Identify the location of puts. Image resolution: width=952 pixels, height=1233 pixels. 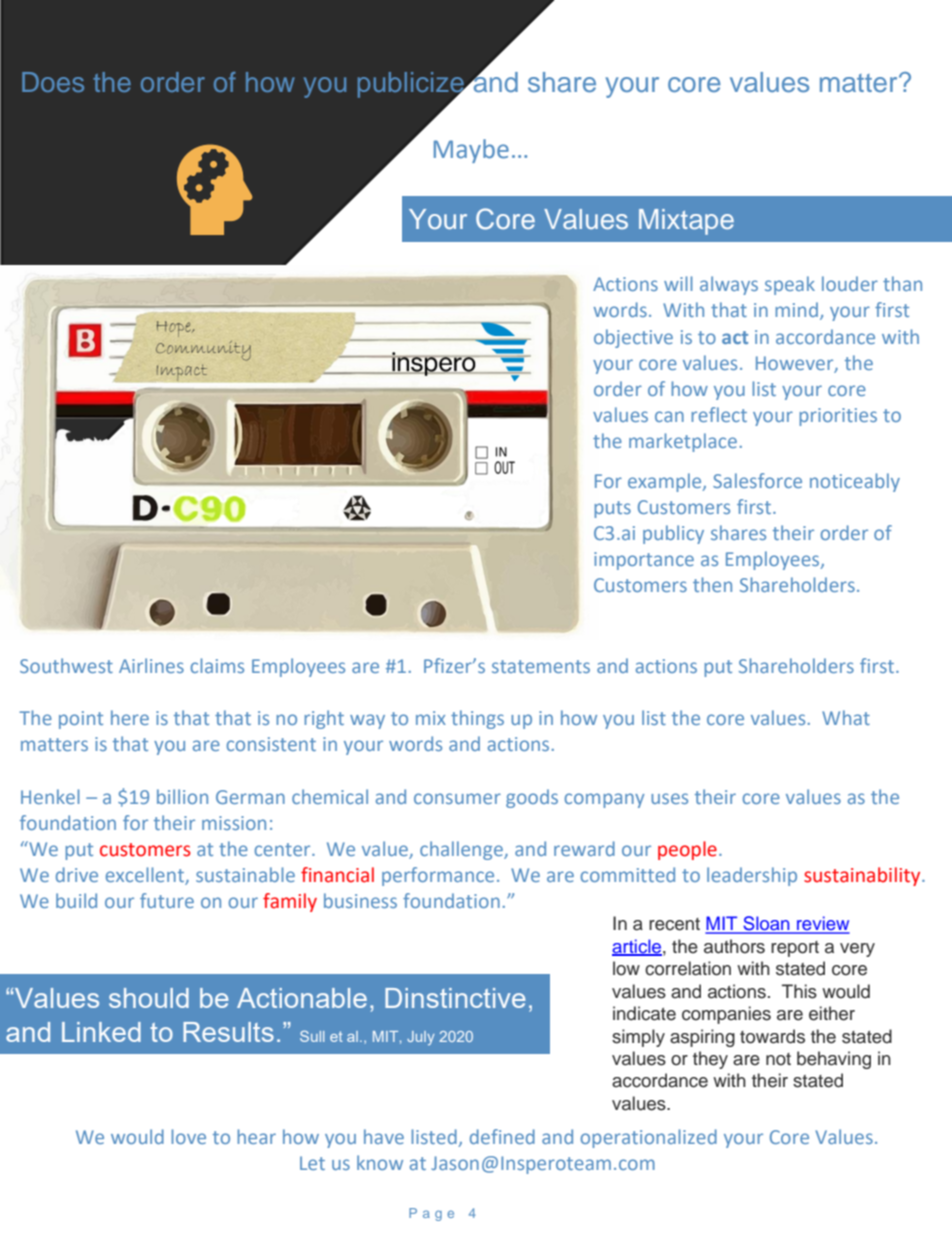
(612, 509).
